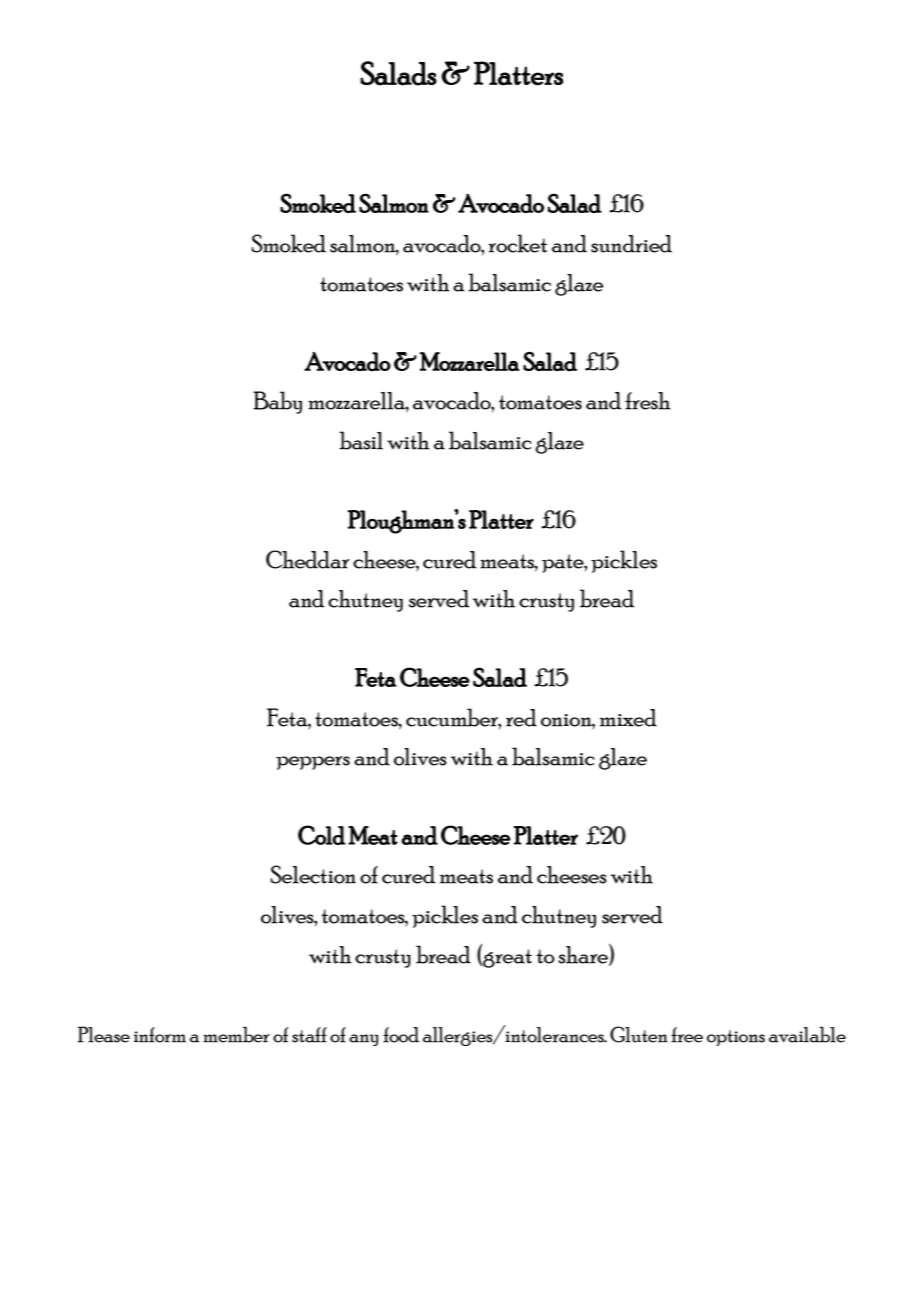  I want to click on food, so click(401, 1035).
